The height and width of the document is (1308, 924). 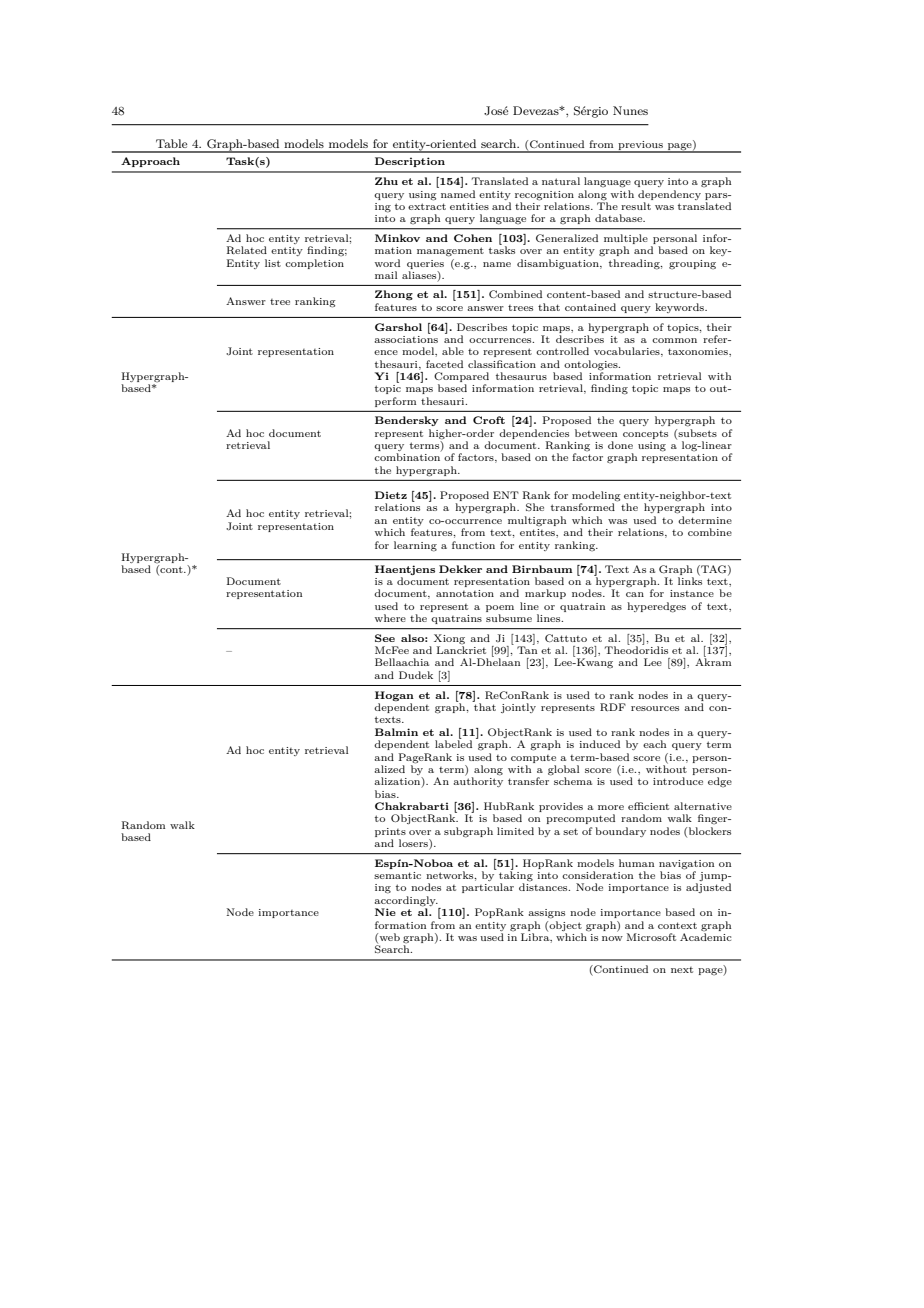 What do you see at coordinates (640, 146) in the document?
I see `previous` at bounding box center [640, 146].
